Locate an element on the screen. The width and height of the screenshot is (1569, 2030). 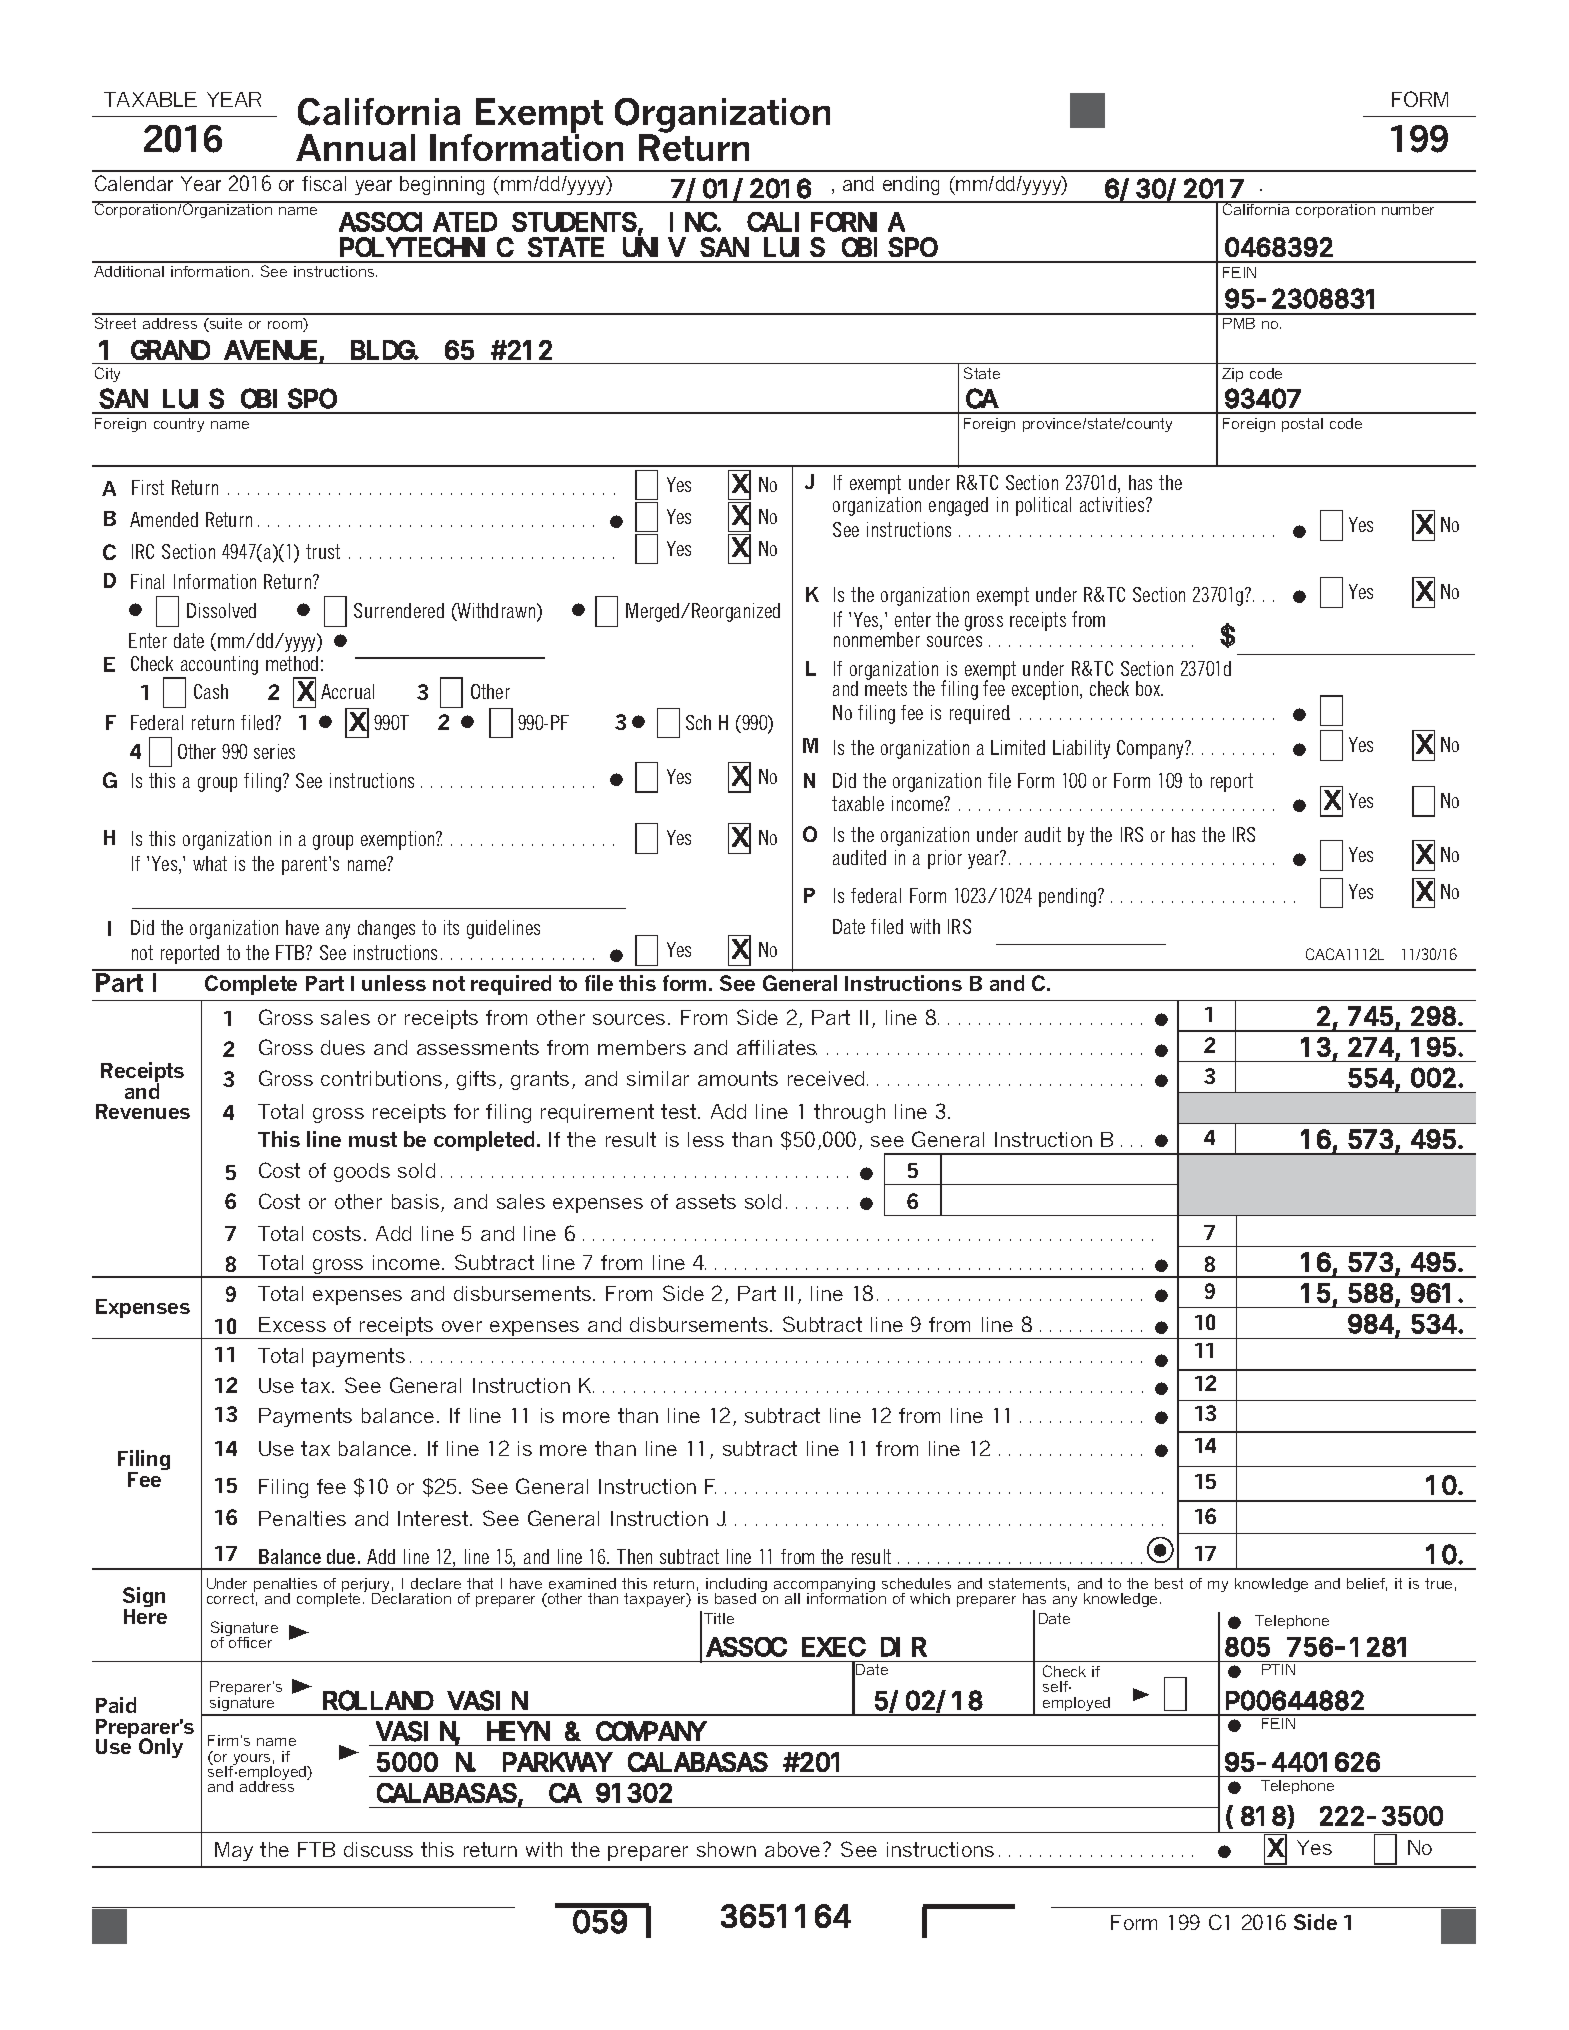
prior is located at coordinates (945, 859).
